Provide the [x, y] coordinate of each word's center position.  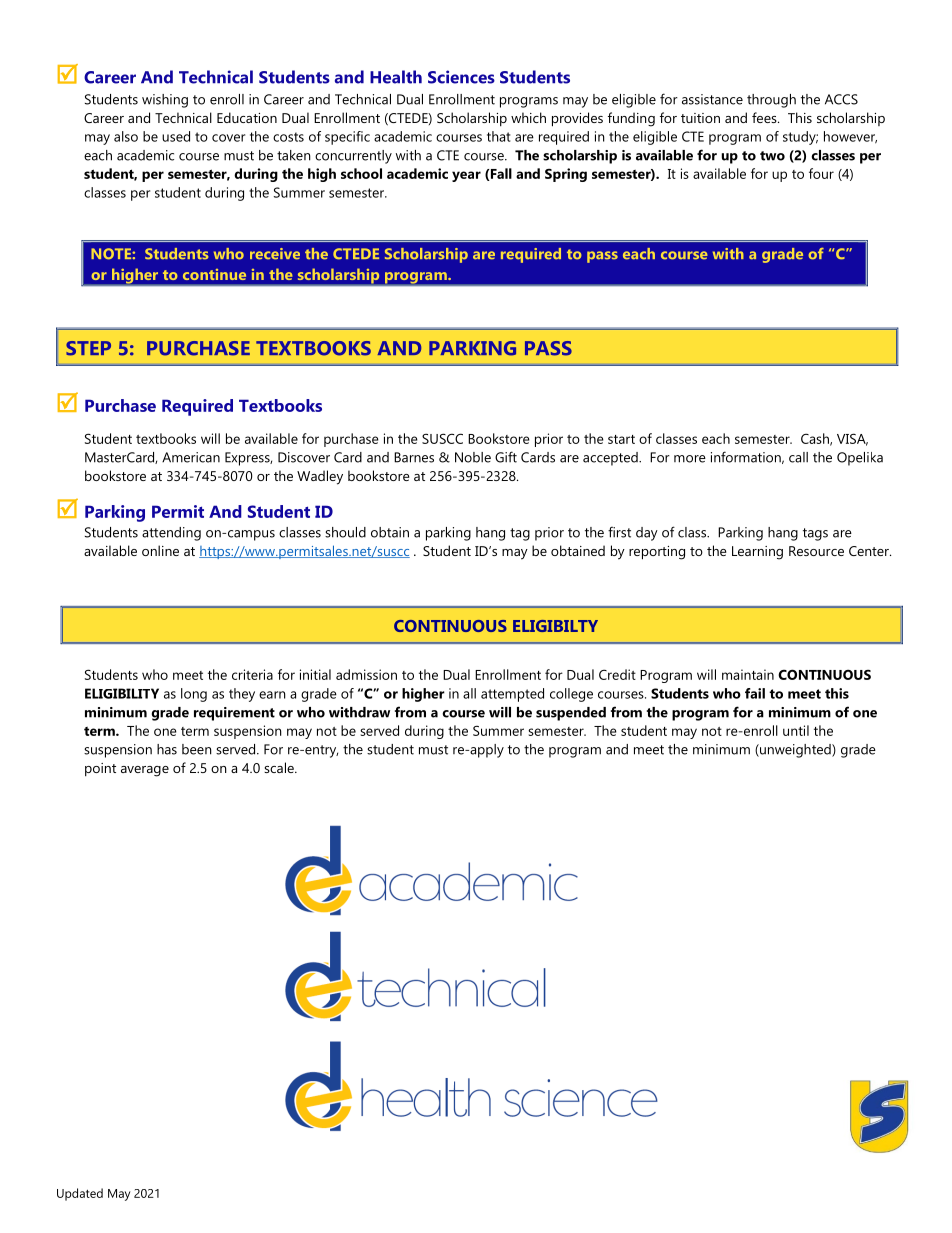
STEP [88, 348]
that [499, 136]
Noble [473, 457]
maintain [748, 674]
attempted [512, 695]
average [145, 771]
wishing [165, 101]
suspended [571, 714]
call [798, 457]
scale [280, 767]
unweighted [795, 751]
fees [765, 117]
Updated [80, 1194]
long [194, 695]
